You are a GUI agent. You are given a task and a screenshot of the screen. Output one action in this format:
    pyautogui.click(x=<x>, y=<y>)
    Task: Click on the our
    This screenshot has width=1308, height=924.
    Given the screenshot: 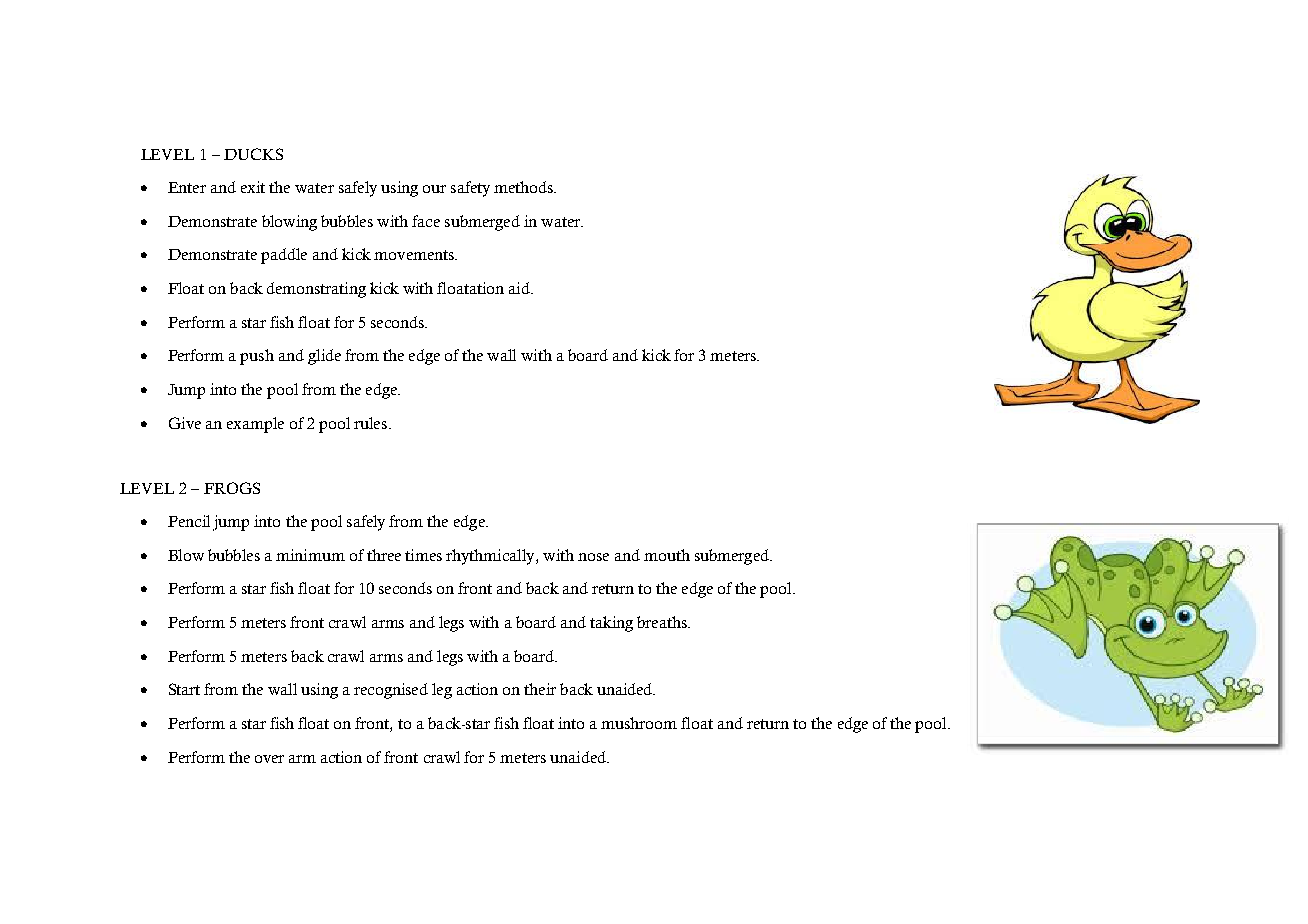 What is the action you would take?
    pyautogui.click(x=434, y=189)
